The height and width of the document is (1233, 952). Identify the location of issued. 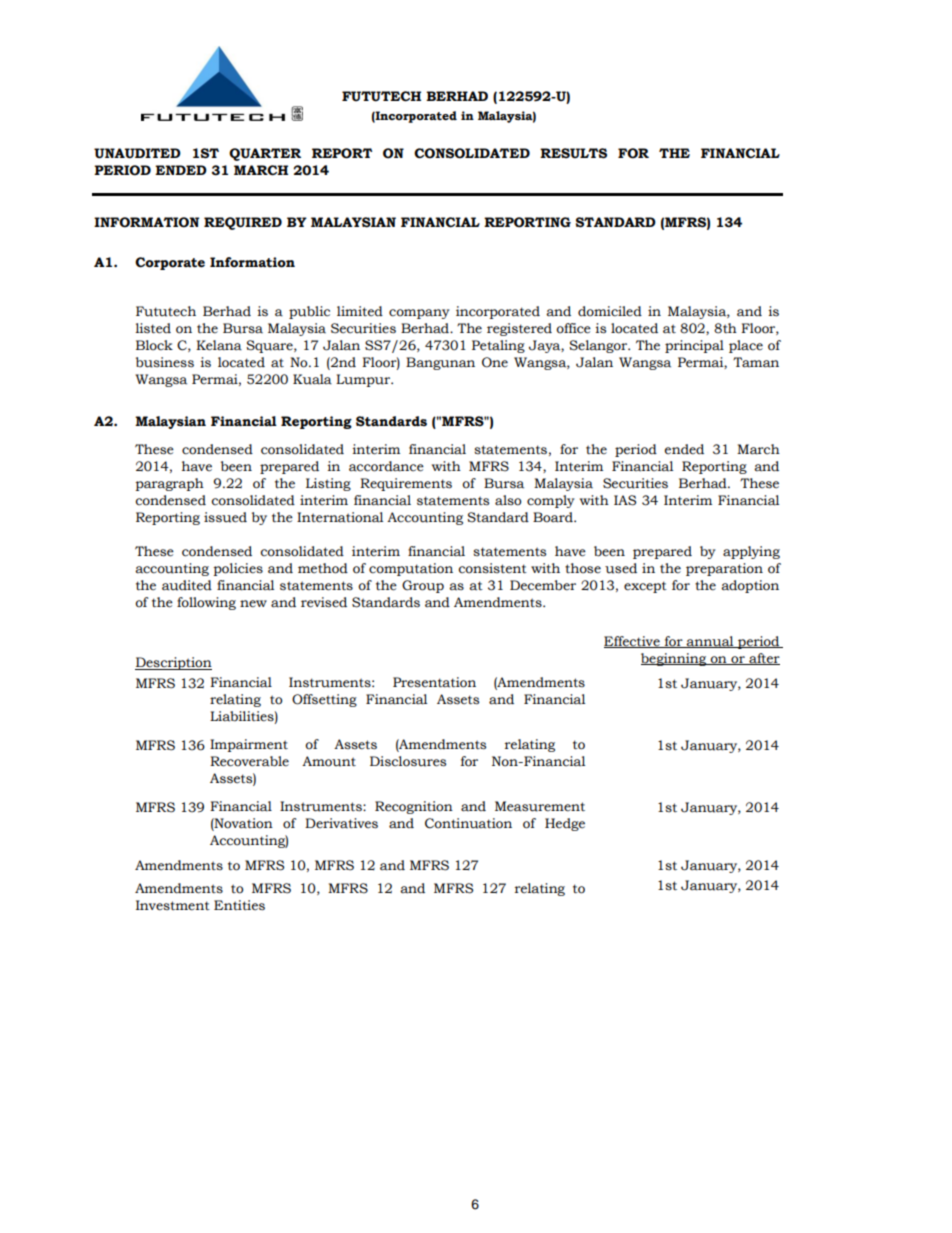
(225, 517).
